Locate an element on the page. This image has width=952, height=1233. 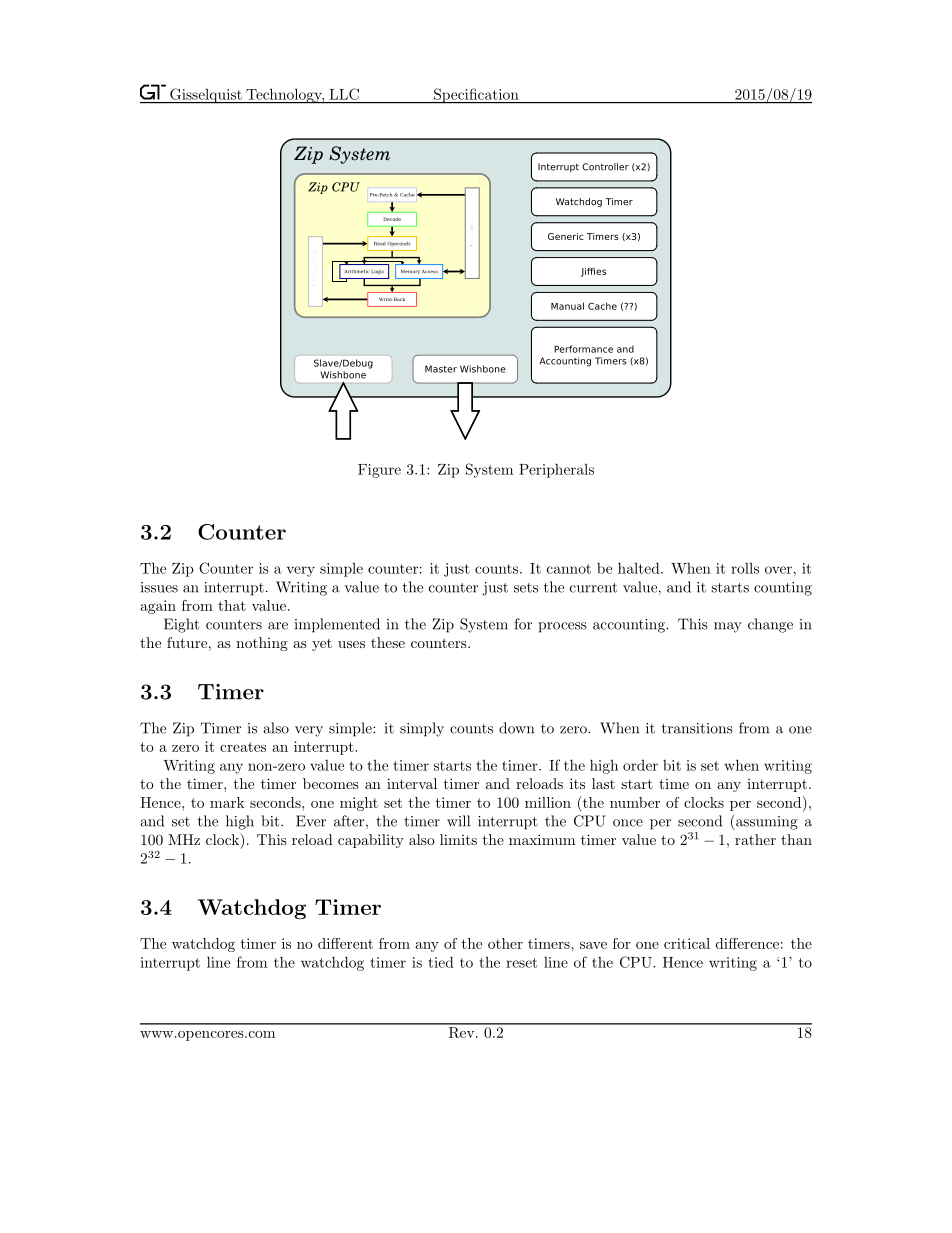
that is located at coordinates (232, 605).
